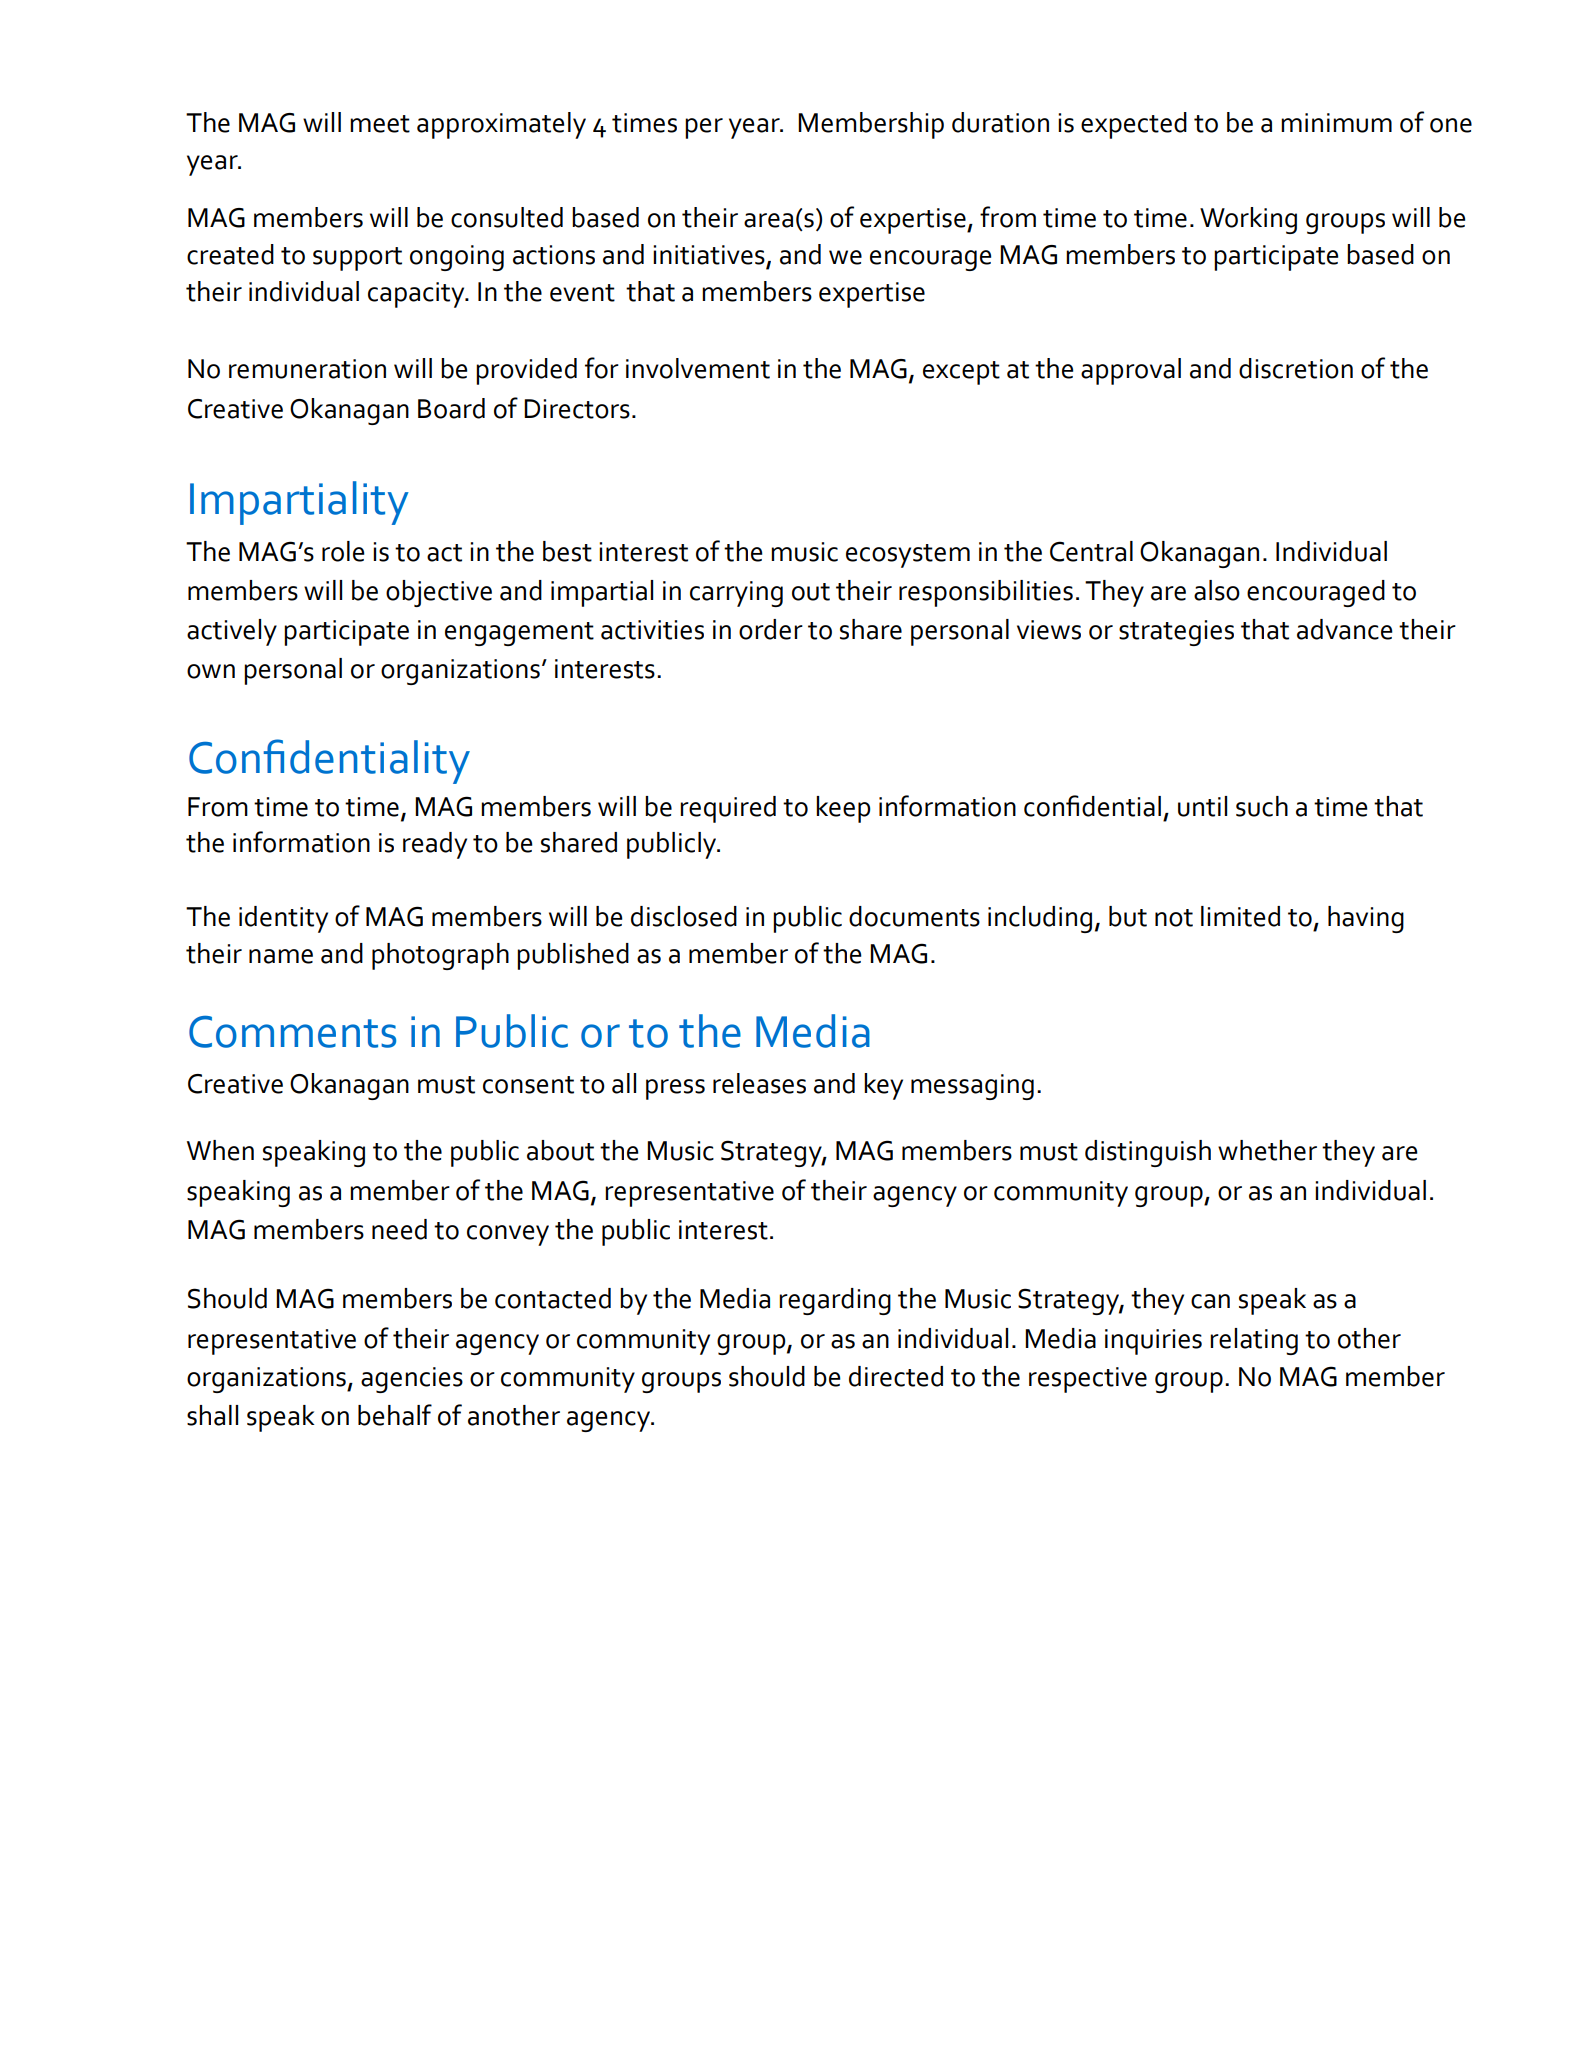 Image resolution: width=1584 pixels, height=2050 pixels. What do you see at coordinates (908, 556) in the screenshot?
I see `ecosystem` at bounding box center [908, 556].
